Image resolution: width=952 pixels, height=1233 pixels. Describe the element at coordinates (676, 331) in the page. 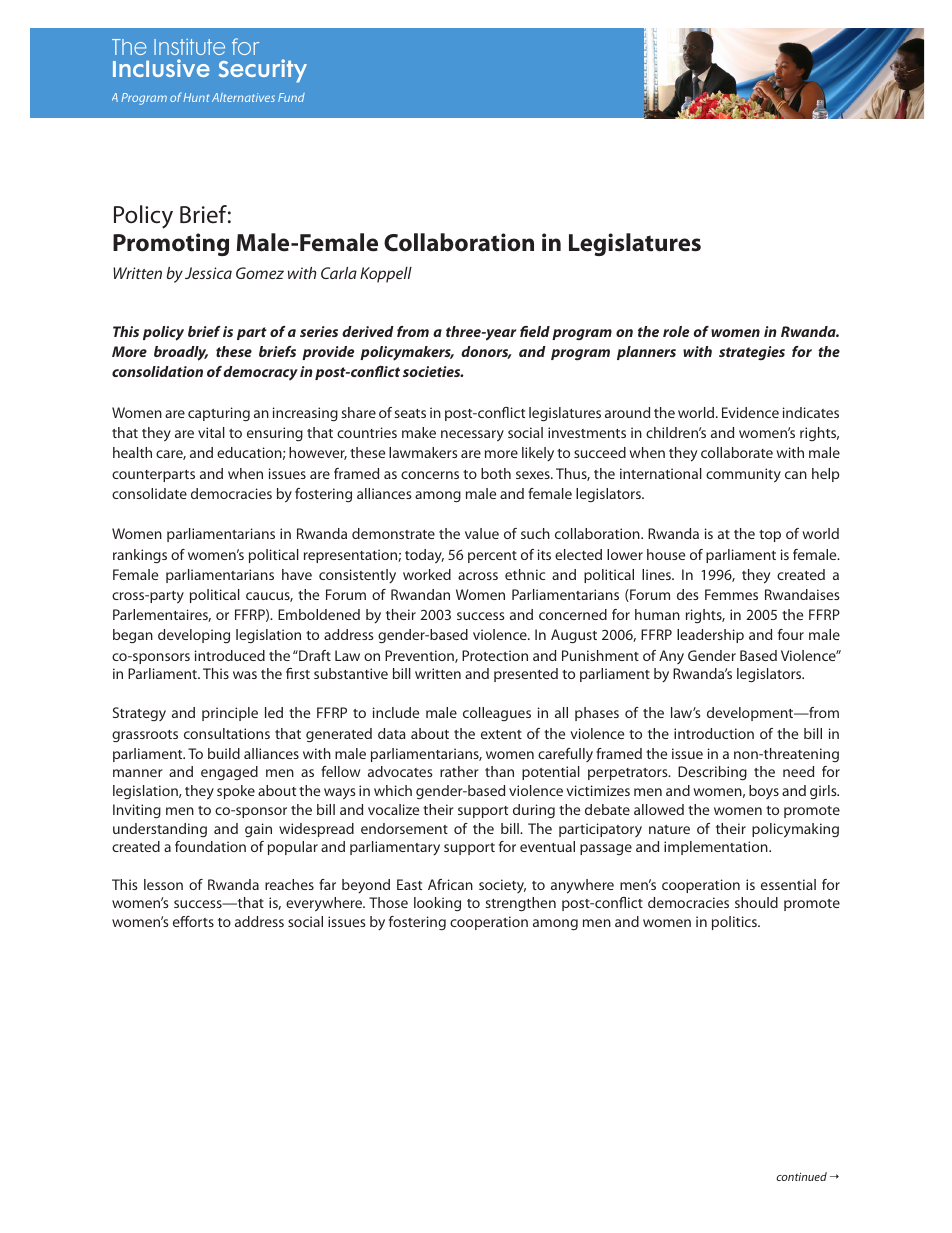

I see `role` at that location.
